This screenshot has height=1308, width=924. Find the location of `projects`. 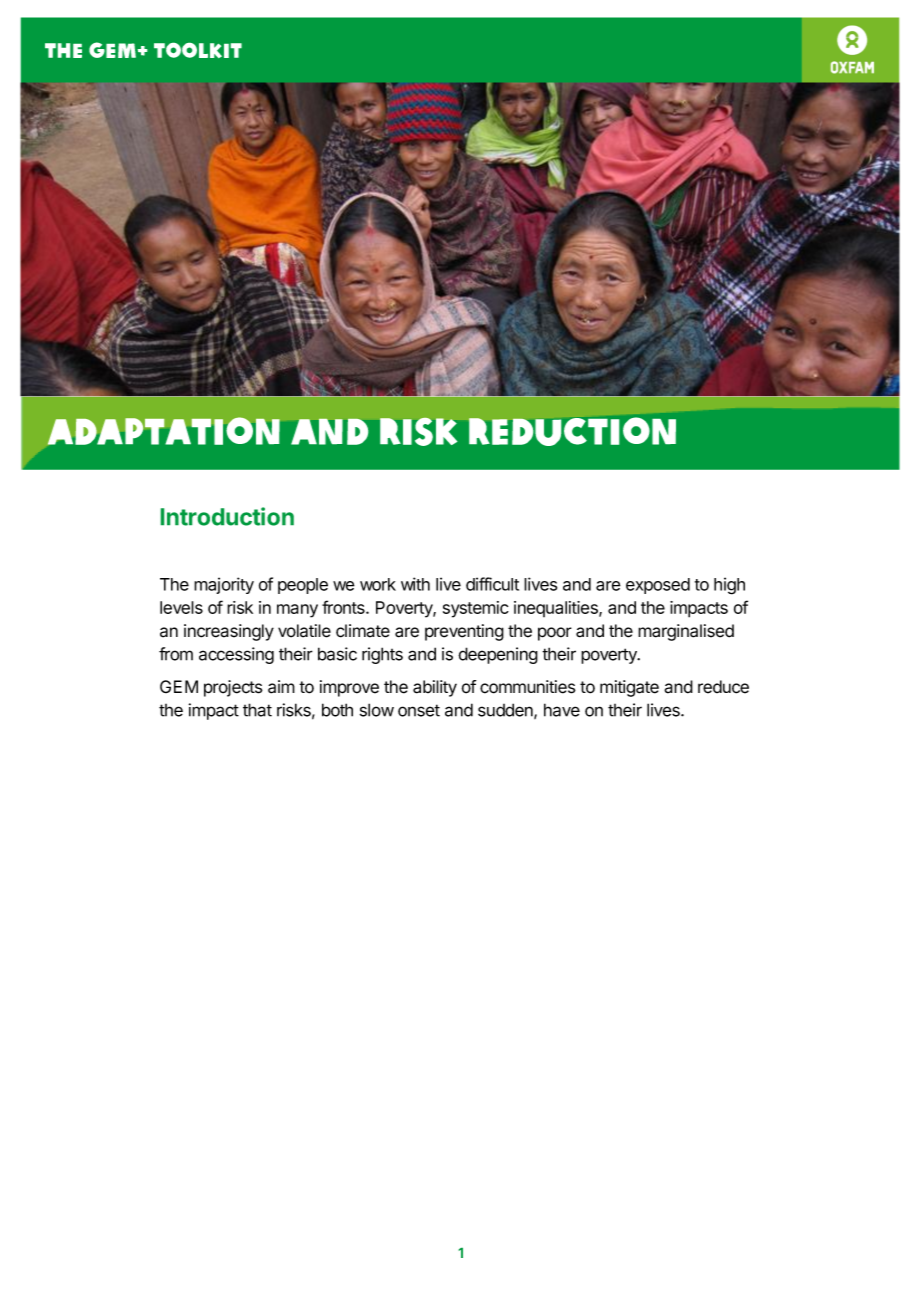

projects is located at coordinates (233, 688).
